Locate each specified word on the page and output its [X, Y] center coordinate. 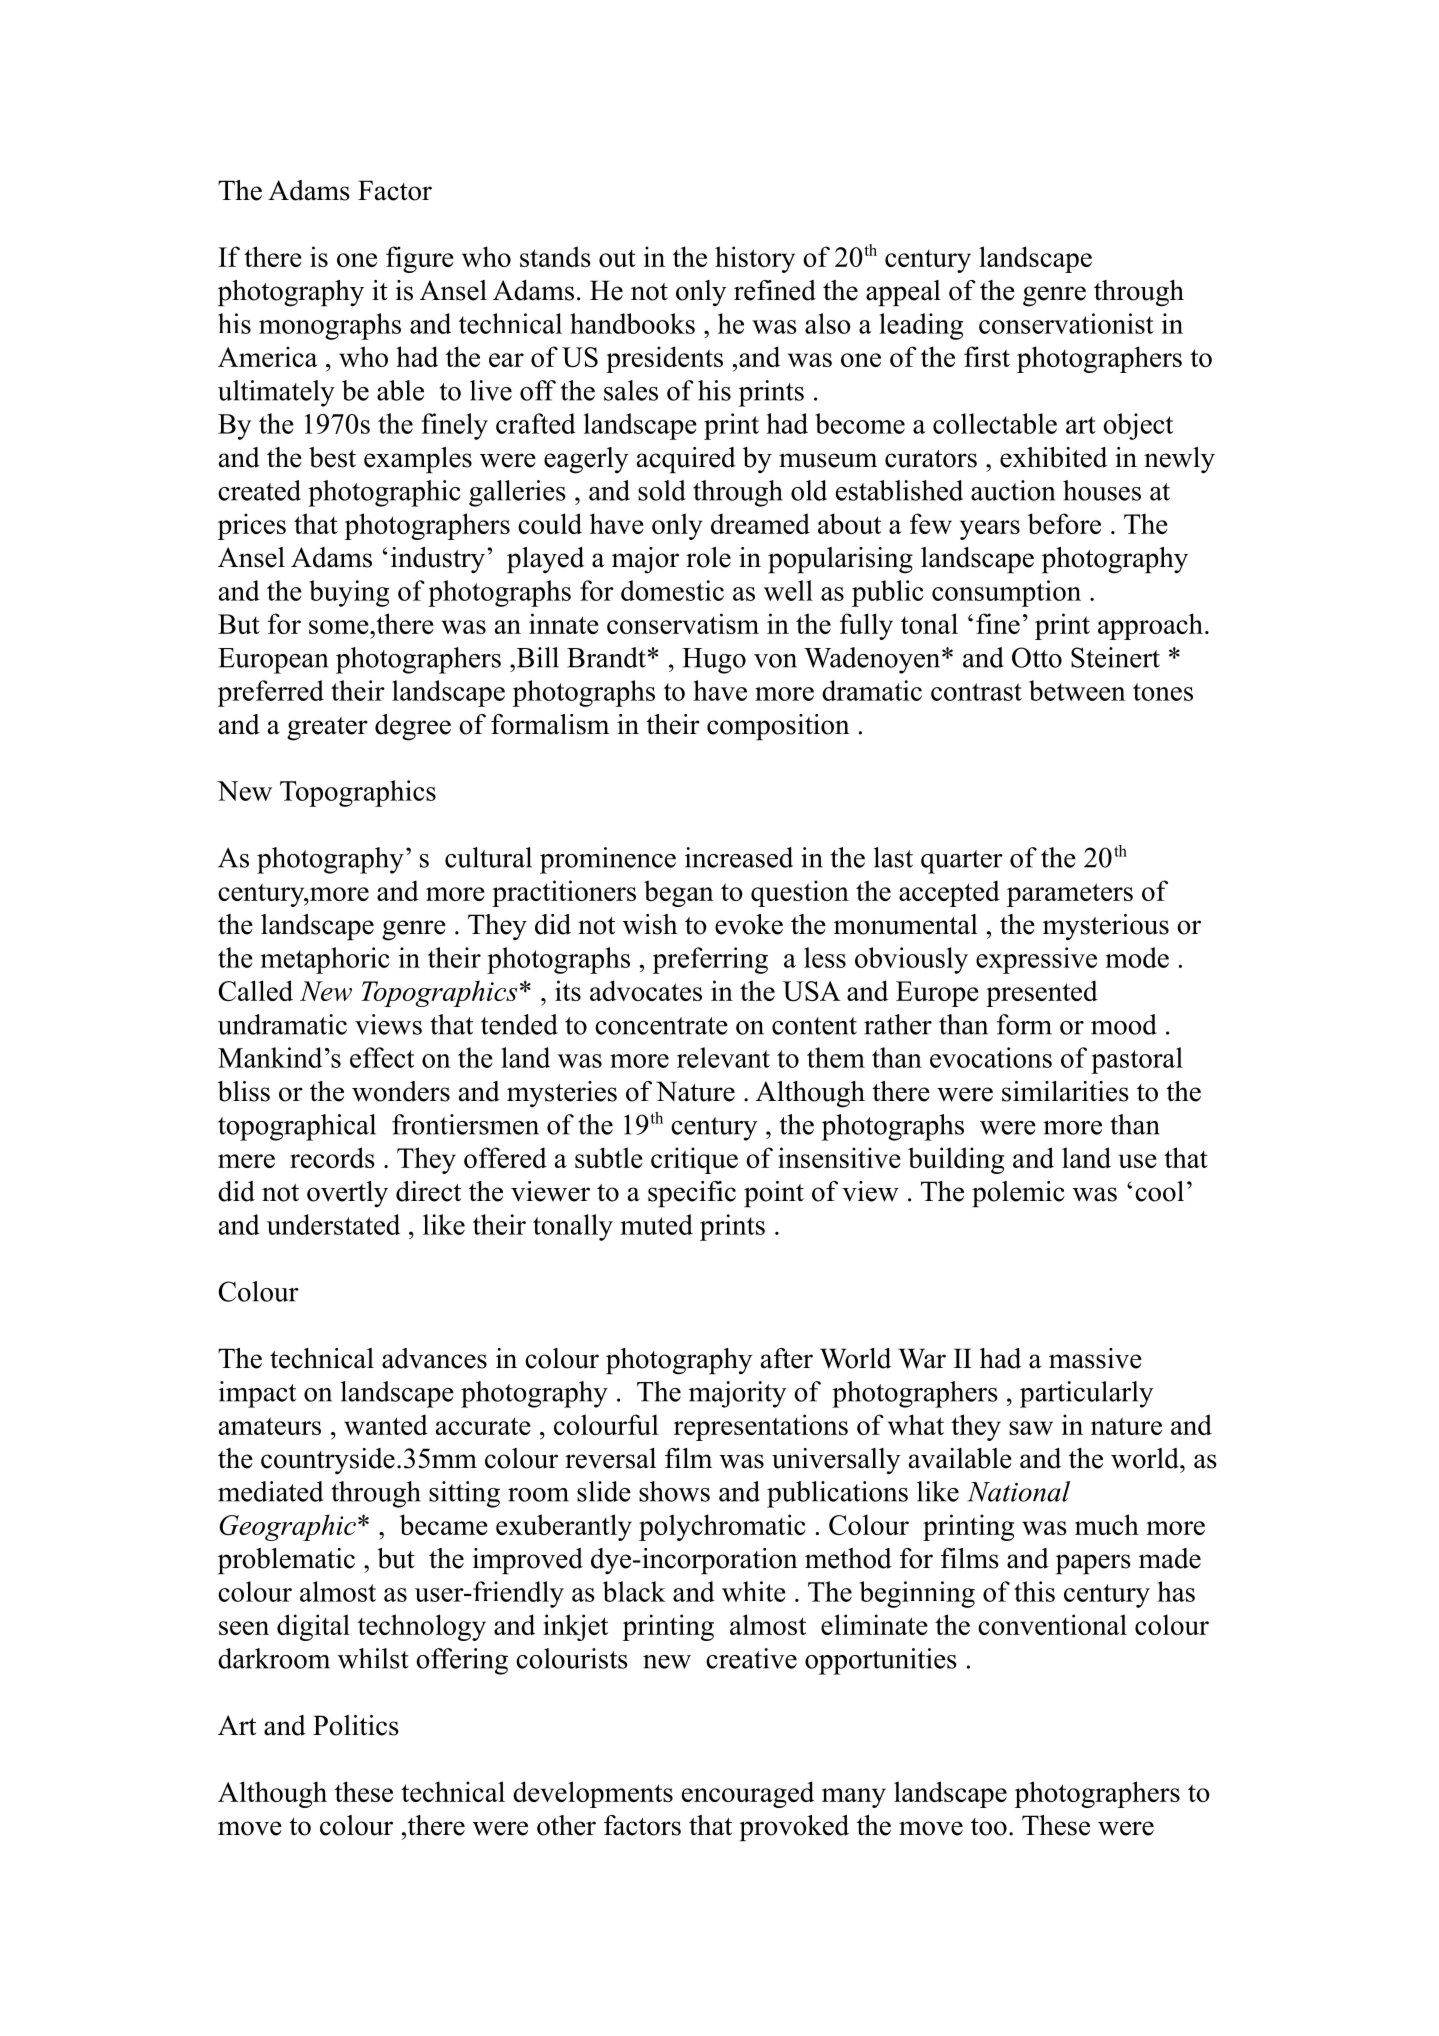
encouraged [748, 1794]
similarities [1065, 1091]
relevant [723, 1057]
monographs [330, 326]
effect [382, 1057]
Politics [356, 1725]
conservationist [1066, 323]
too [989, 1827]
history [755, 259]
